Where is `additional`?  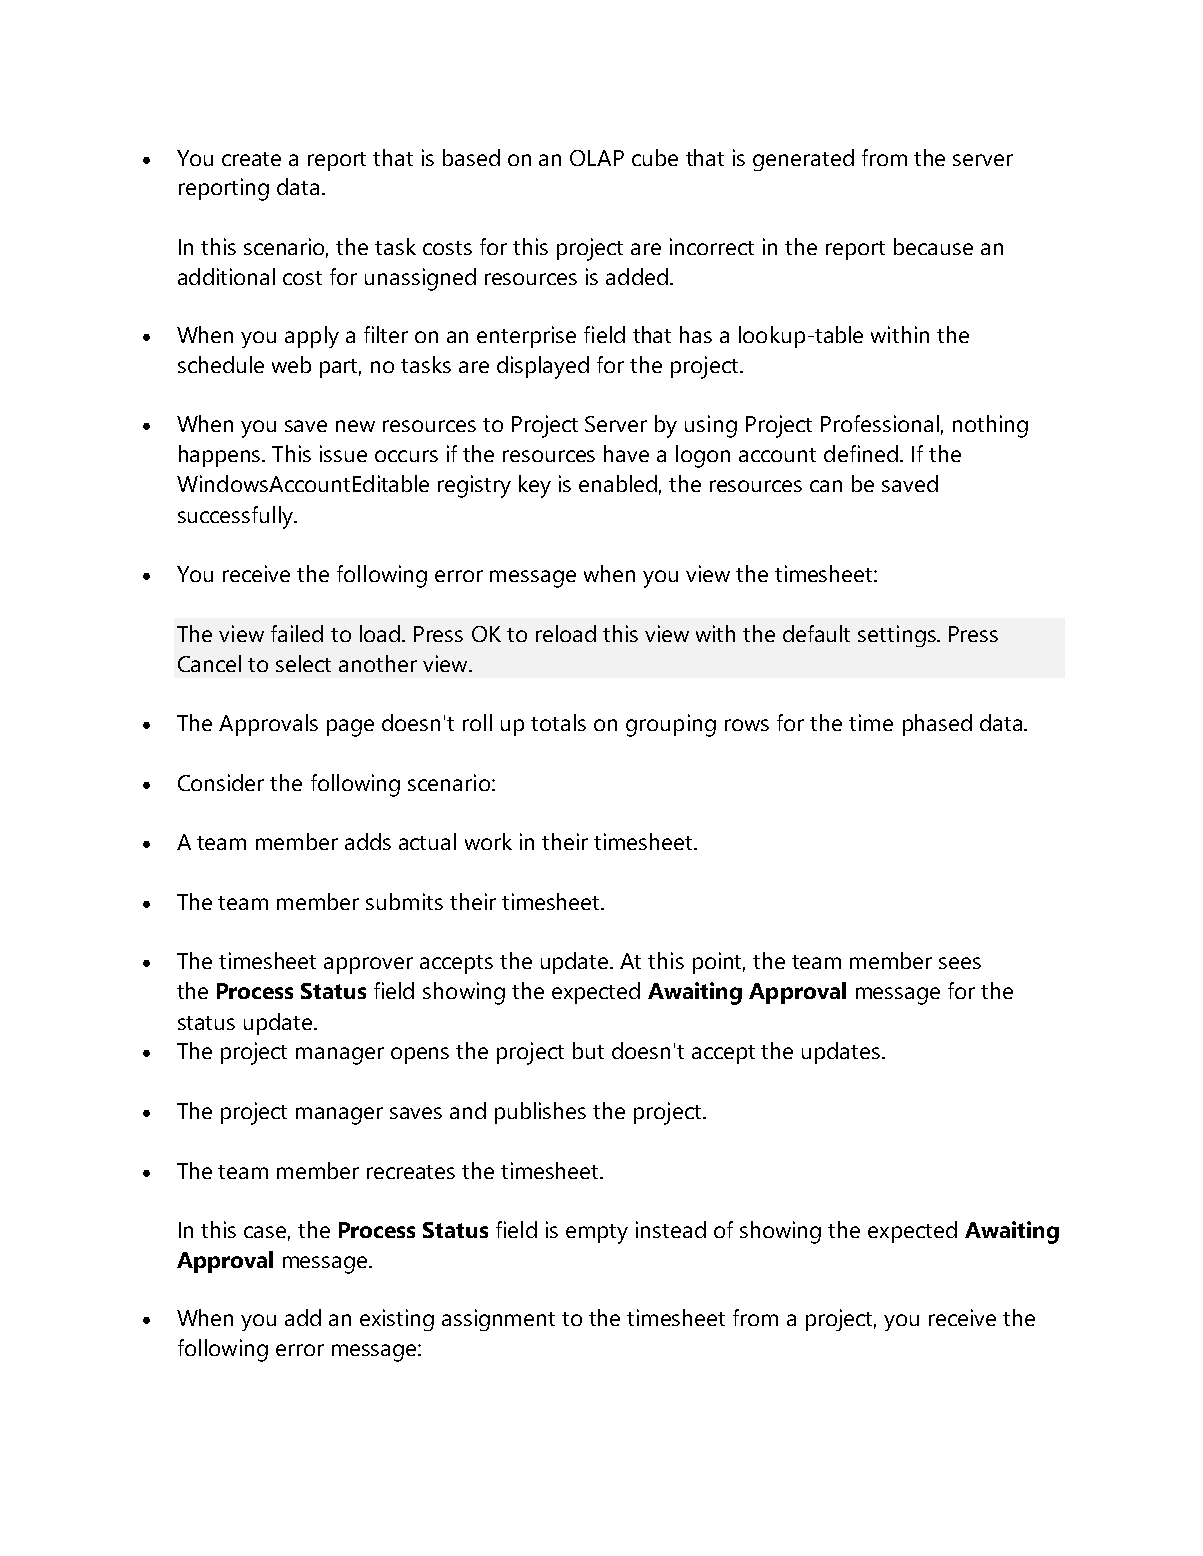 additional is located at coordinates (226, 276).
